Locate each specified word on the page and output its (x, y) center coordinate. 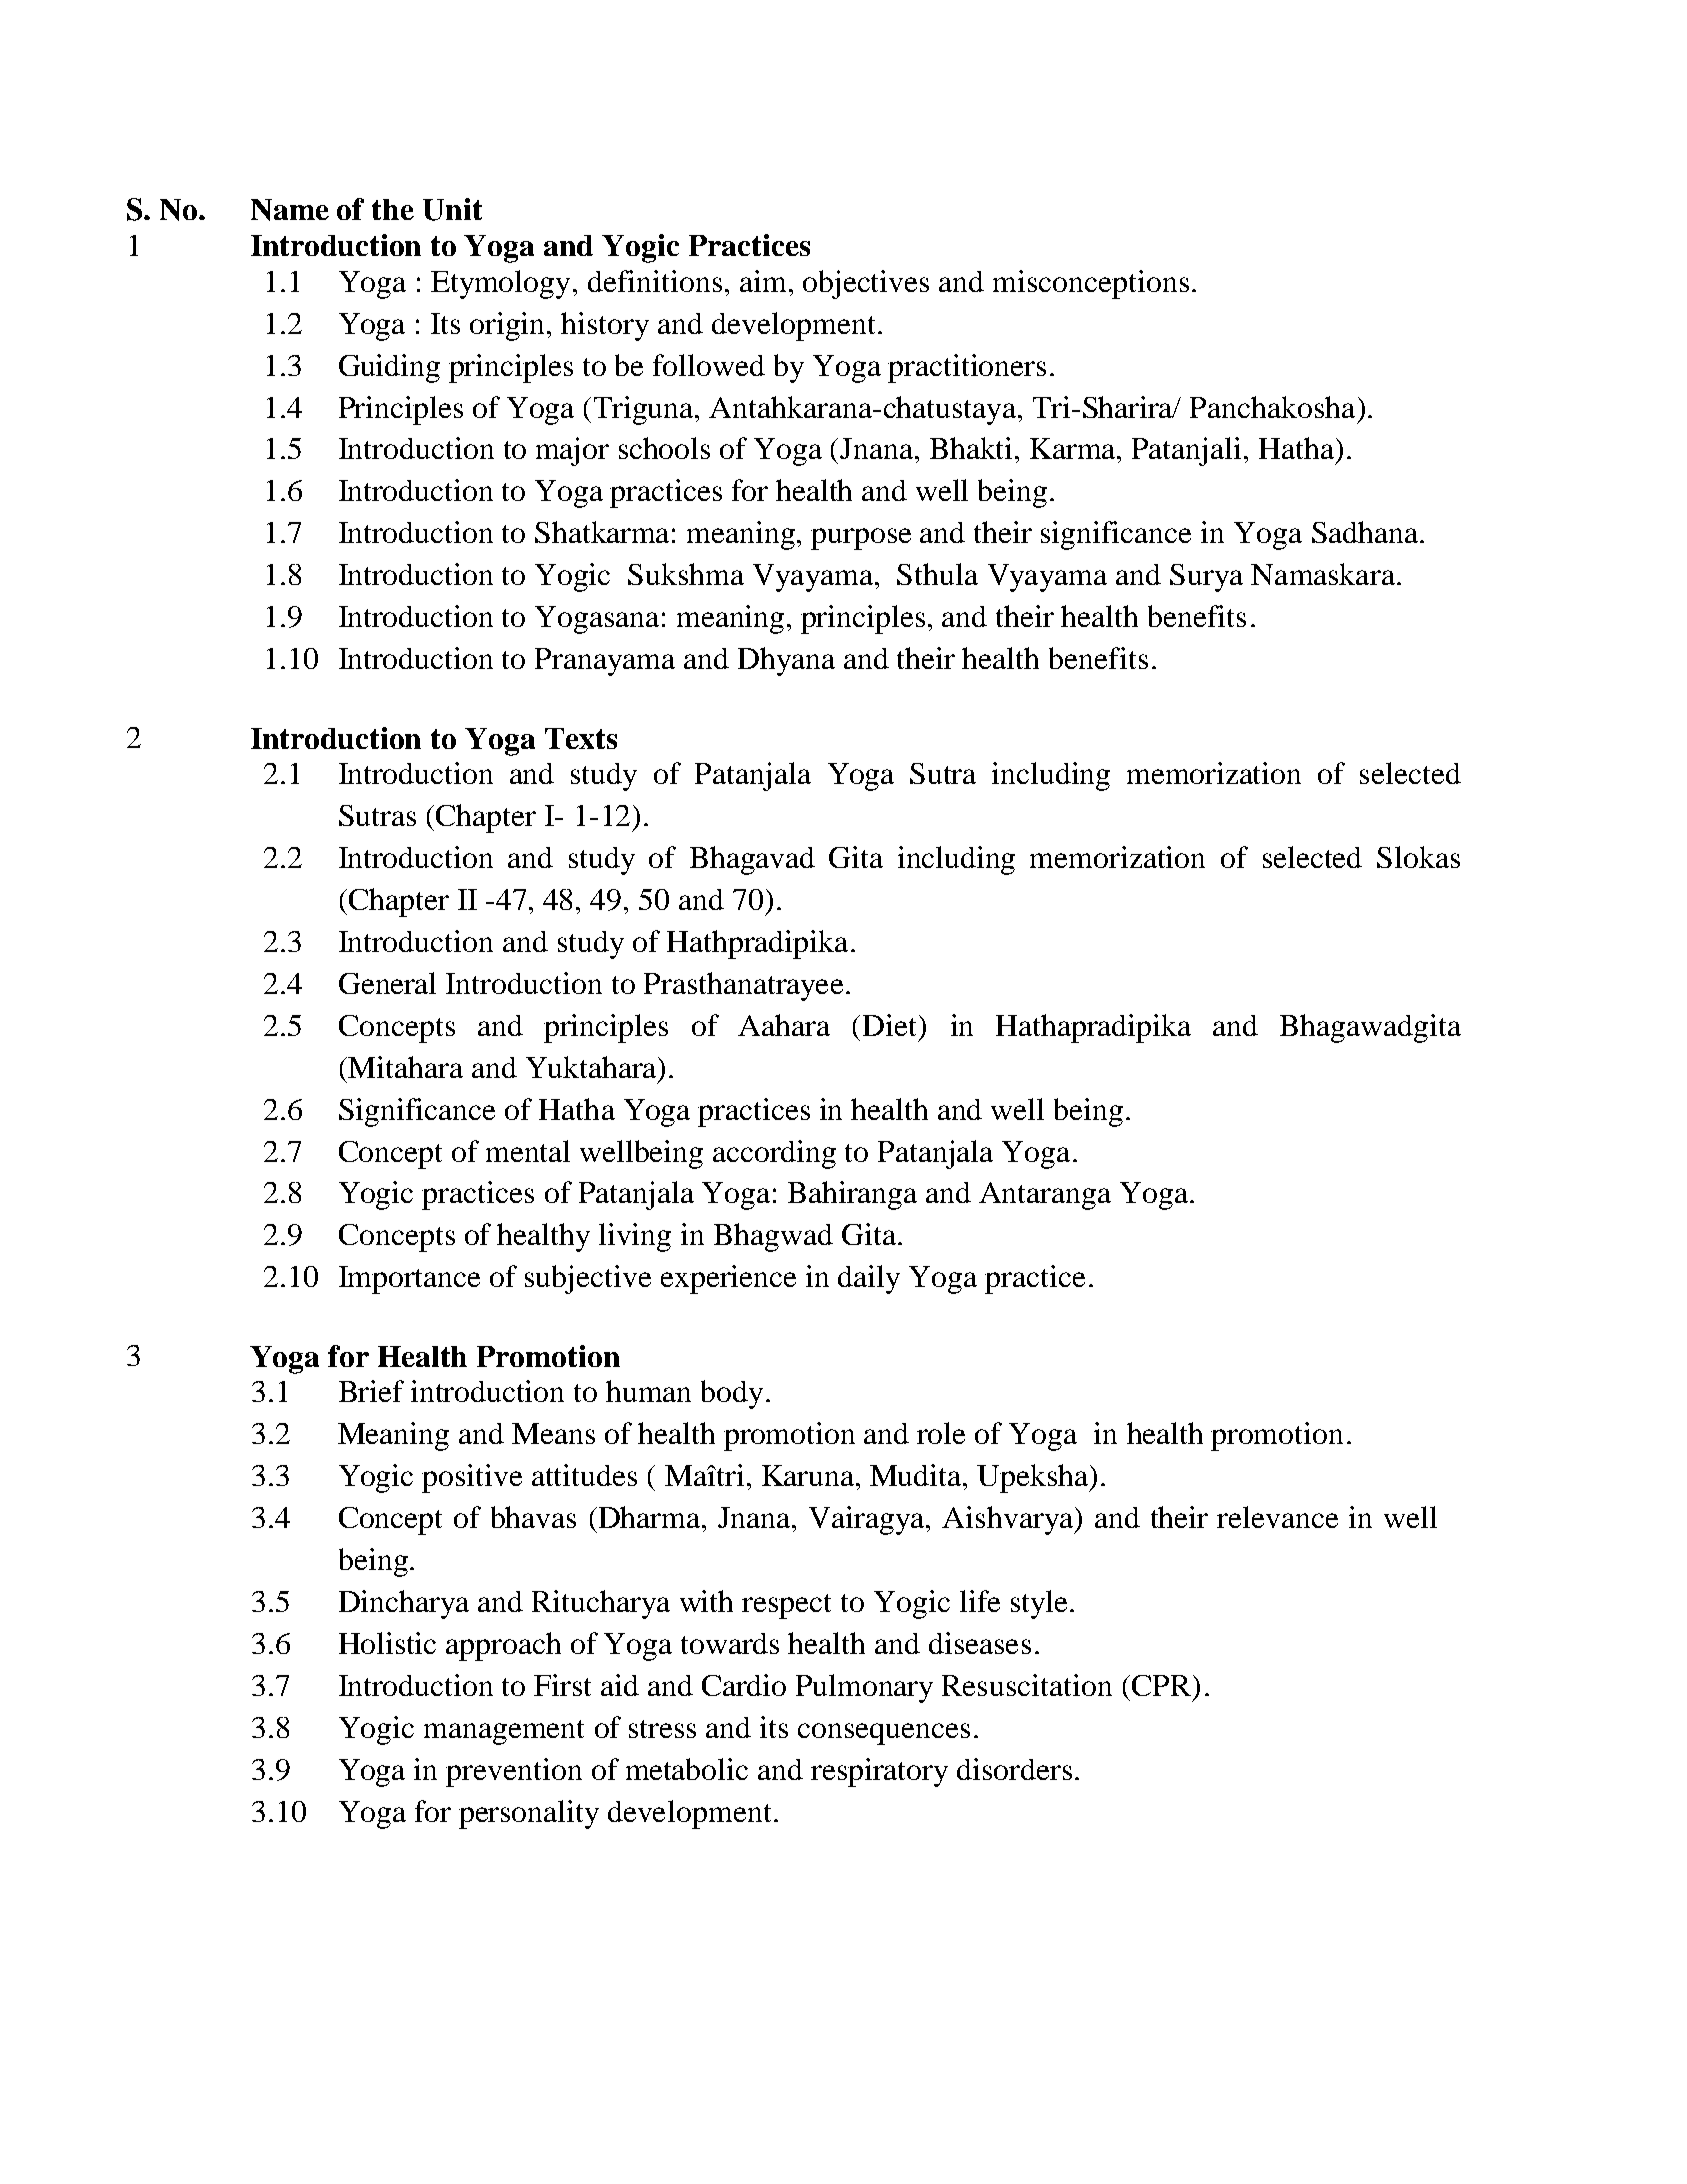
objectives (866, 284)
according (774, 1154)
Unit (452, 209)
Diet (891, 1025)
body (732, 1394)
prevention (514, 1772)
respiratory (879, 1772)
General (387, 983)
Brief (371, 1391)
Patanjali (1186, 451)
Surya (1206, 578)
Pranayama (605, 662)
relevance (1277, 1517)
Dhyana (786, 661)
